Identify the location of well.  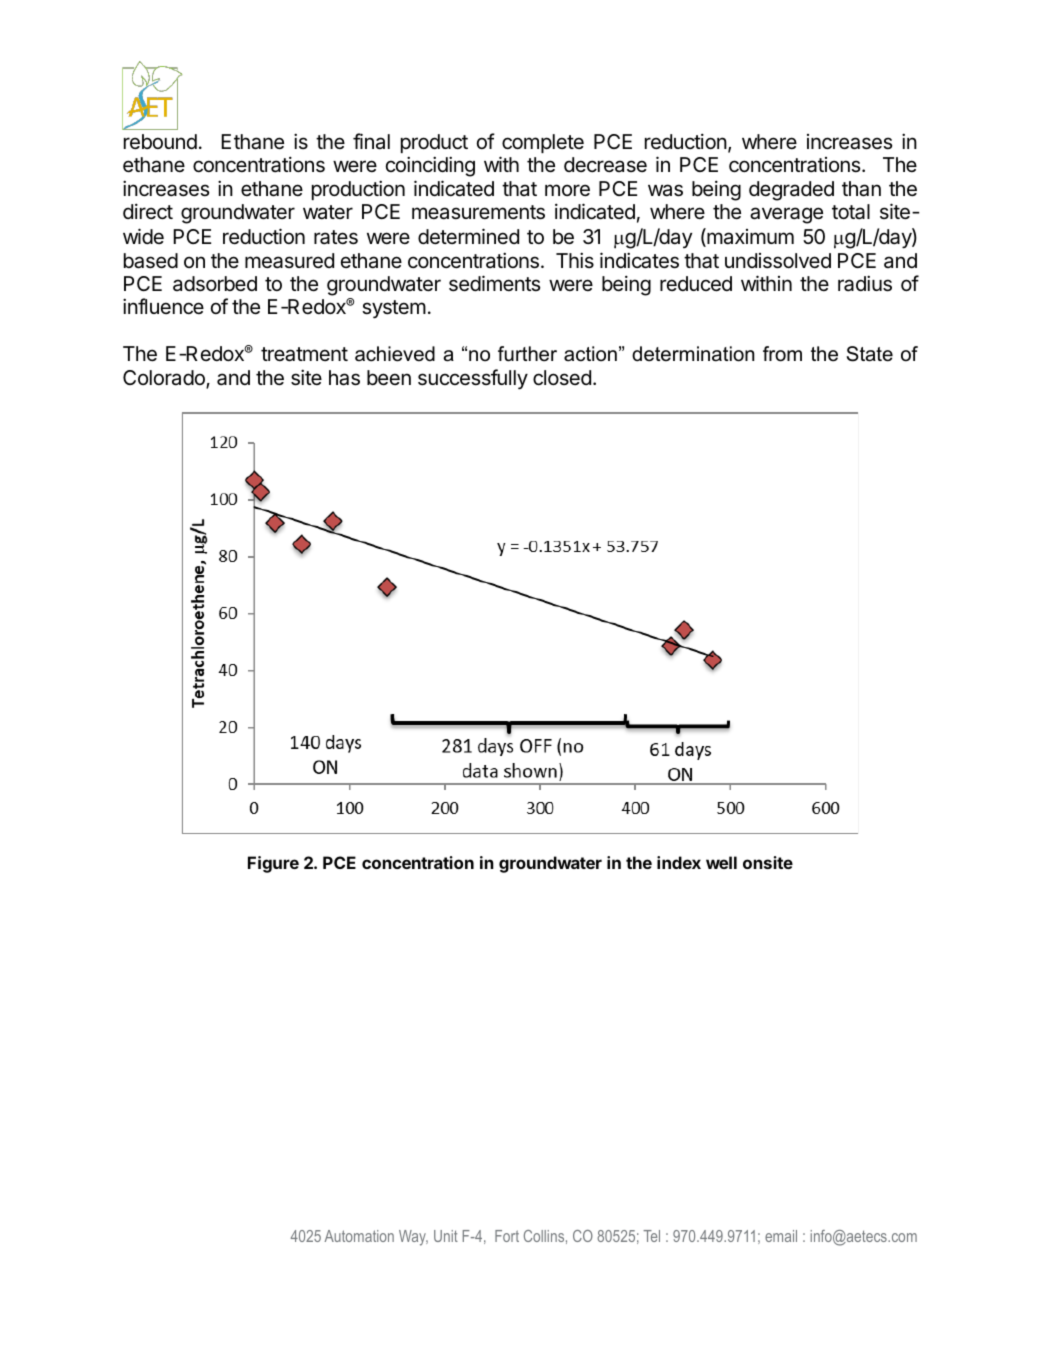
(721, 862).
